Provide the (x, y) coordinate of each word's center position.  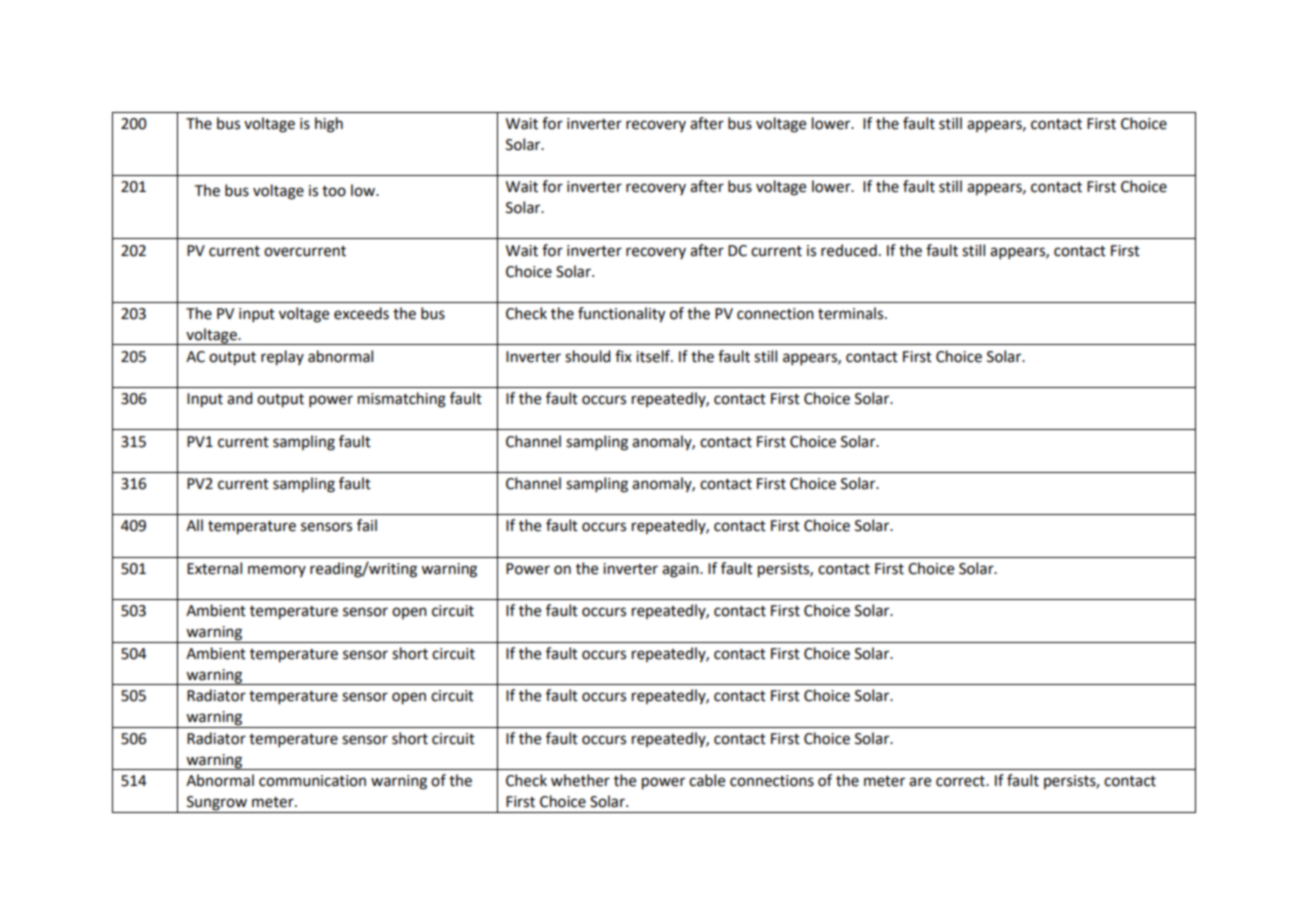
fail (367, 525)
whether (580, 780)
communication (312, 781)
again (681, 570)
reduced (849, 250)
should (587, 356)
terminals (852, 313)
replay (282, 358)
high (329, 125)
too (334, 191)
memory (277, 571)
